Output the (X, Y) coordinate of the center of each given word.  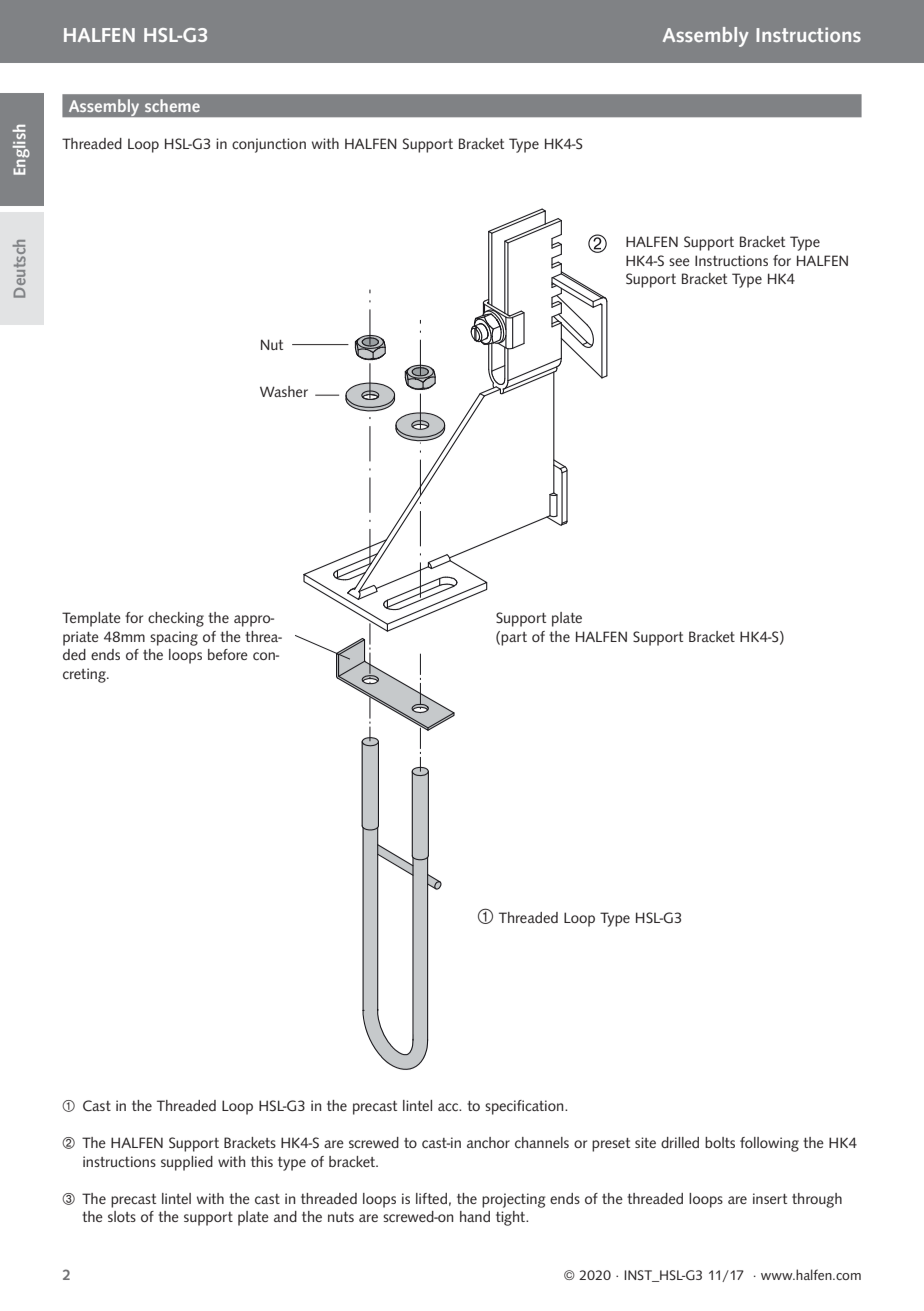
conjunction (269, 145)
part (514, 639)
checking (176, 619)
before (228, 654)
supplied (187, 1163)
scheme (172, 105)
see (679, 262)
